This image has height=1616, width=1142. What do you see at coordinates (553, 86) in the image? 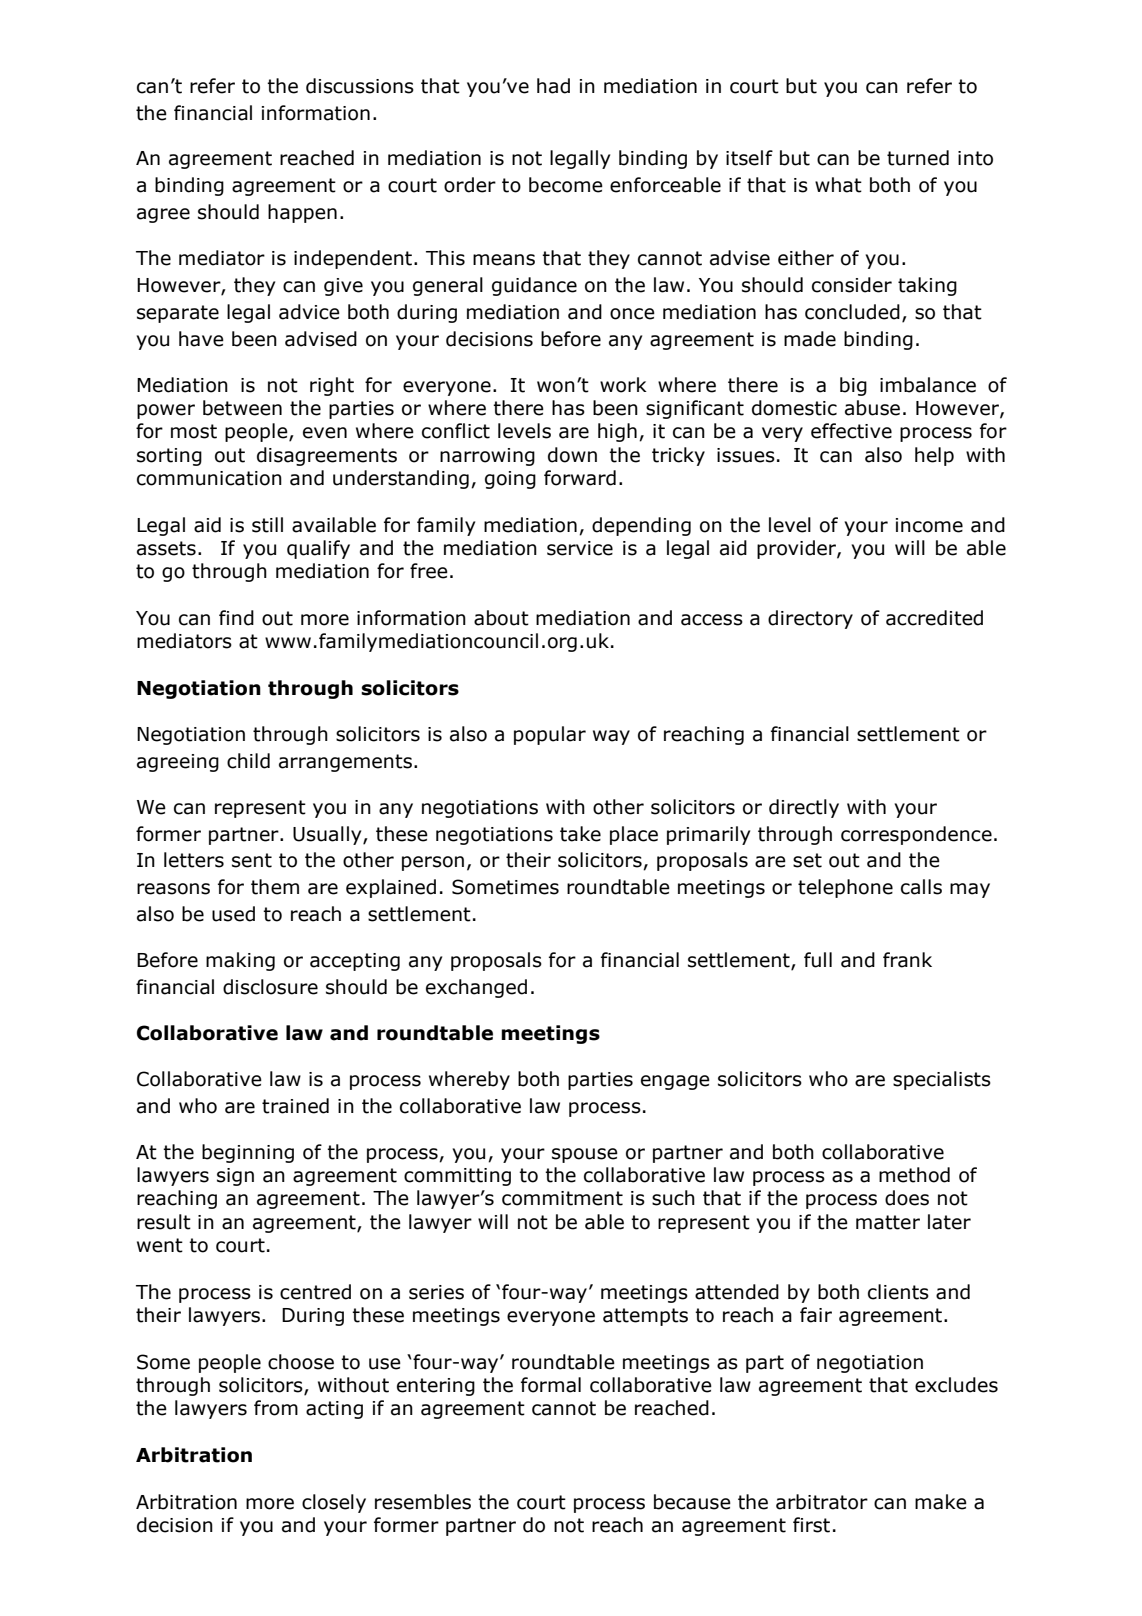
I see `had` at bounding box center [553, 86].
